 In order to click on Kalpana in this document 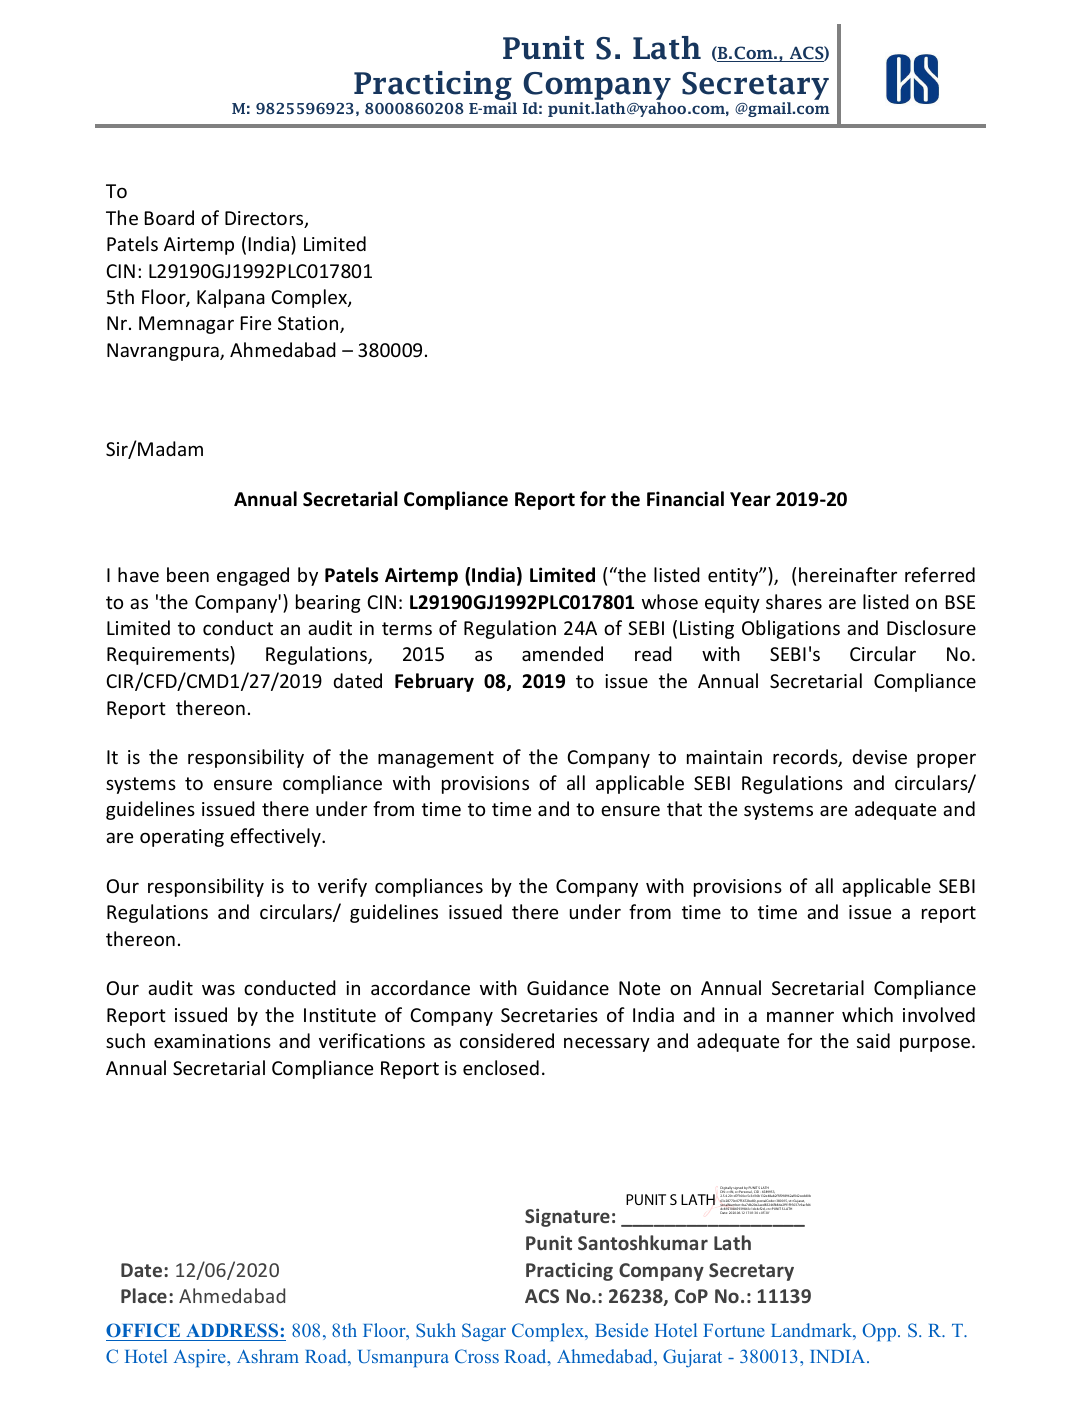, I will do `click(231, 298)`.
